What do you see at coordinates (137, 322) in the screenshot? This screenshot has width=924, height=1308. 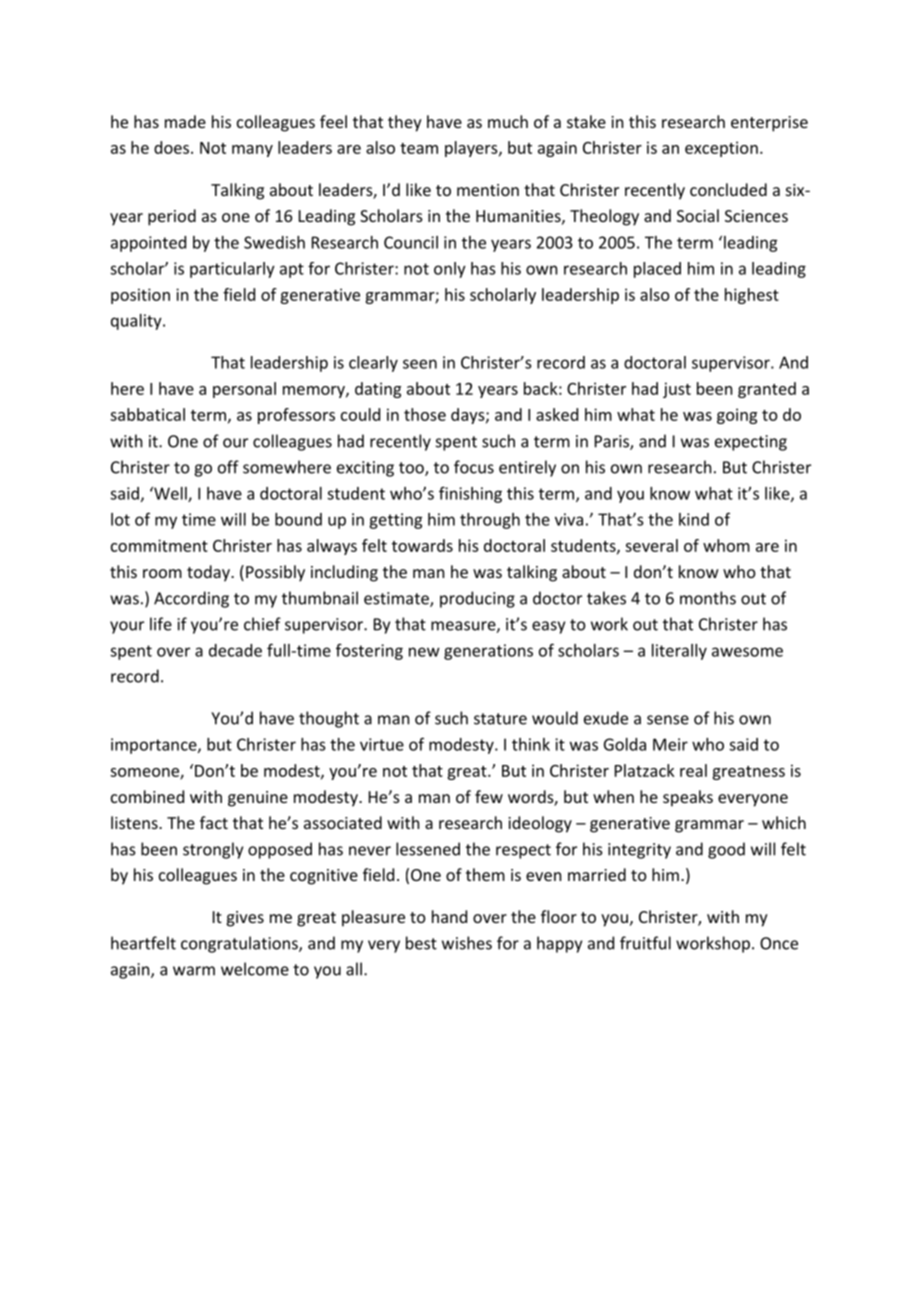 I see `quality` at bounding box center [137, 322].
